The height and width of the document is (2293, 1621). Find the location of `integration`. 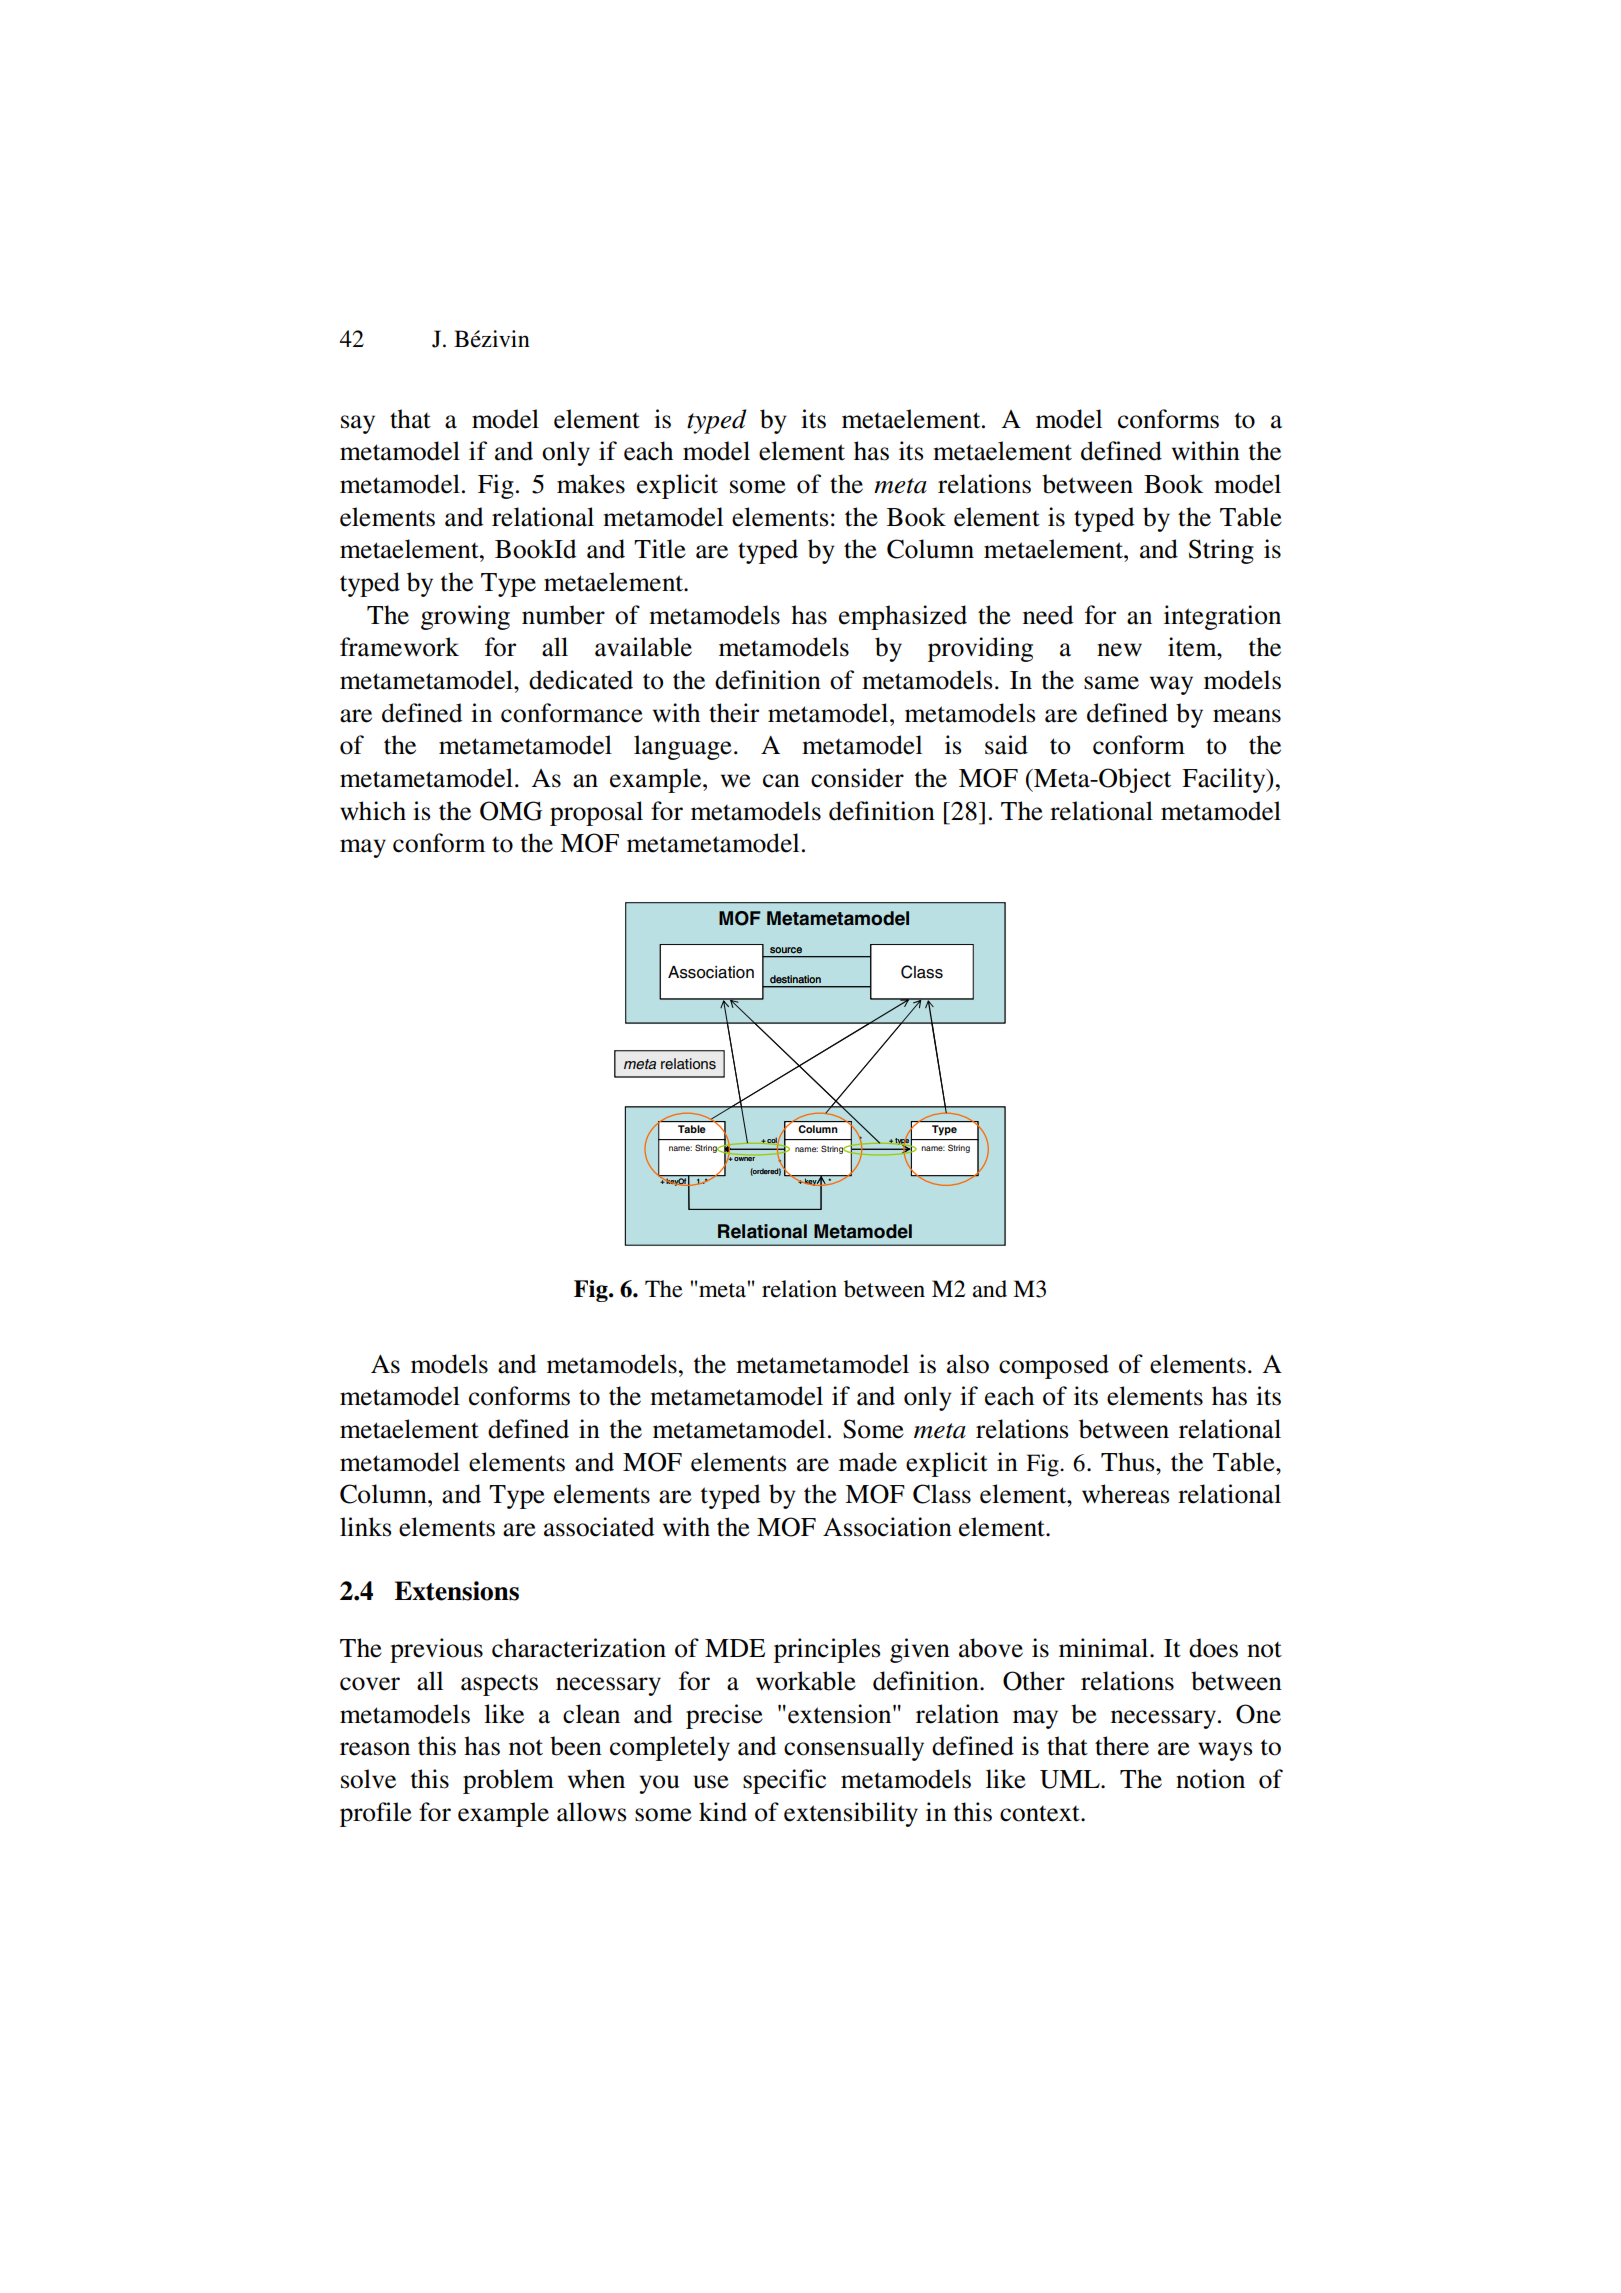

integration is located at coordinates (1222, 617).
